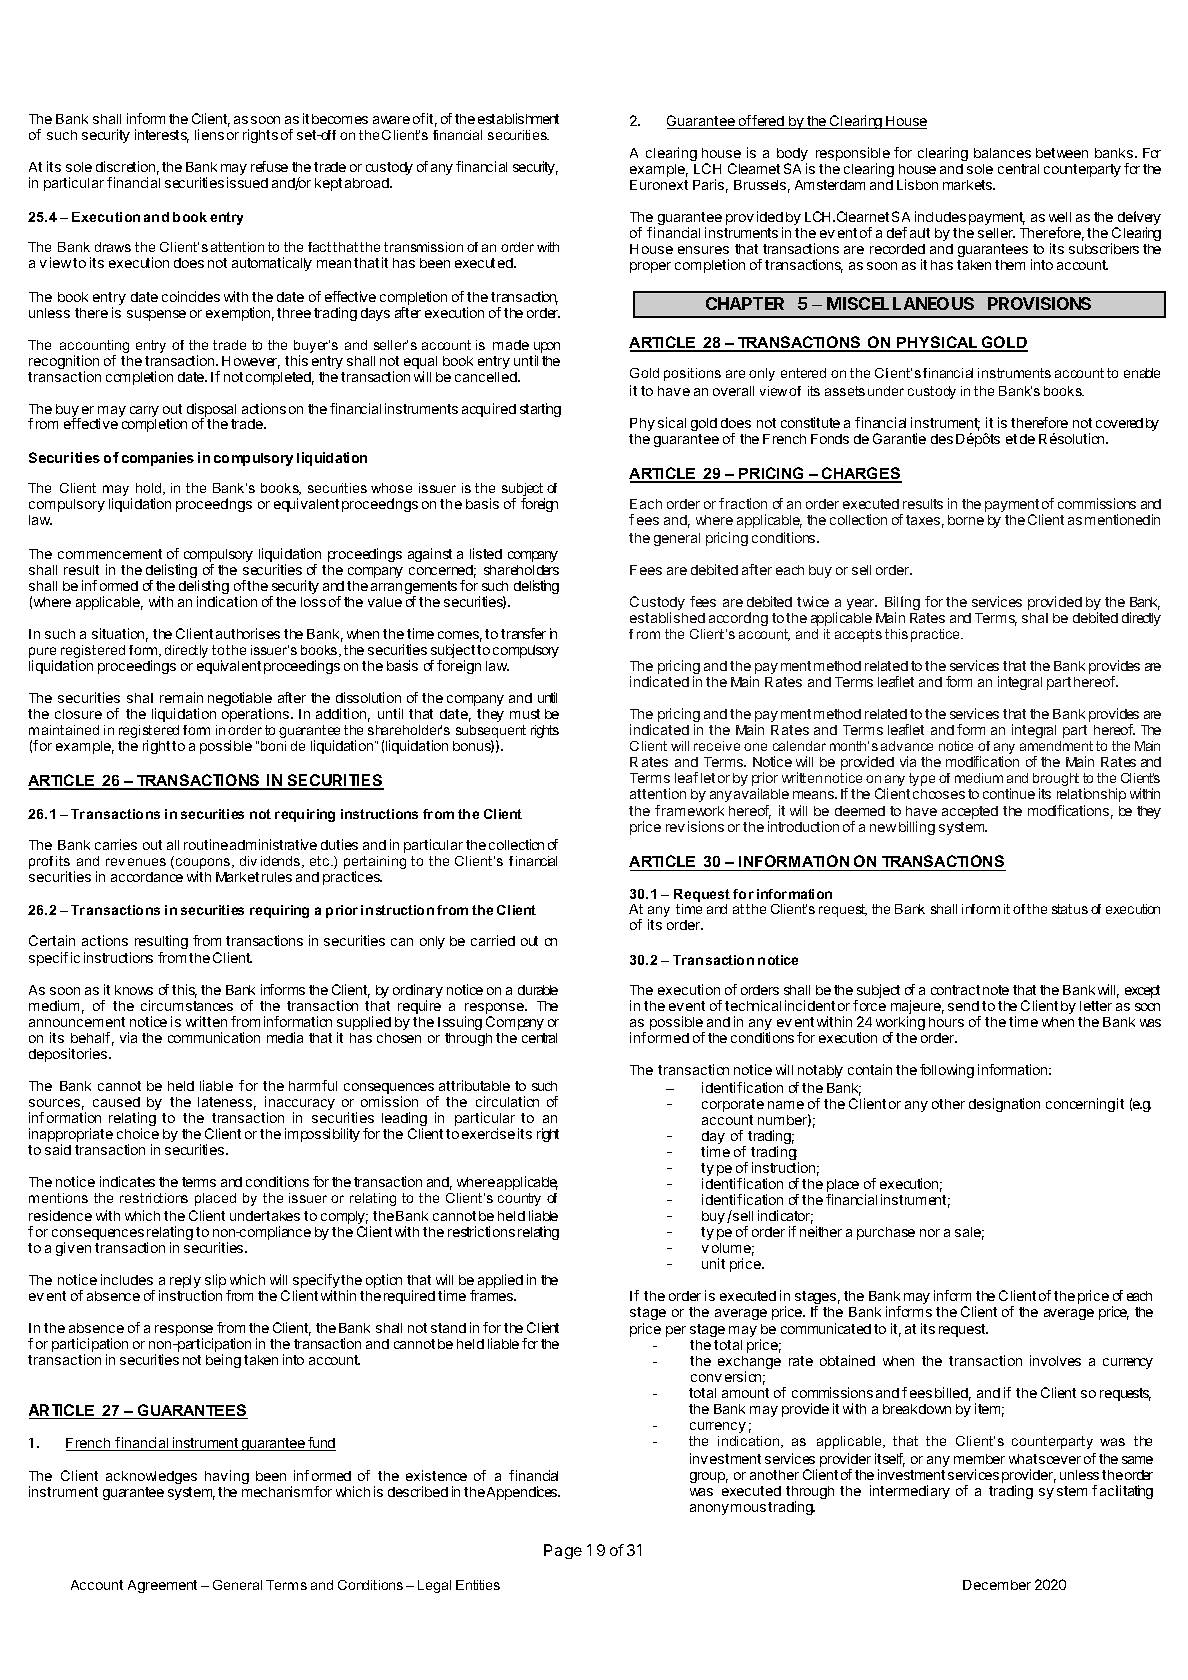 The image size is (1188, 1680). Describe the element at coordinates (862, 604) in the screenshot. I see `year` at that location.
